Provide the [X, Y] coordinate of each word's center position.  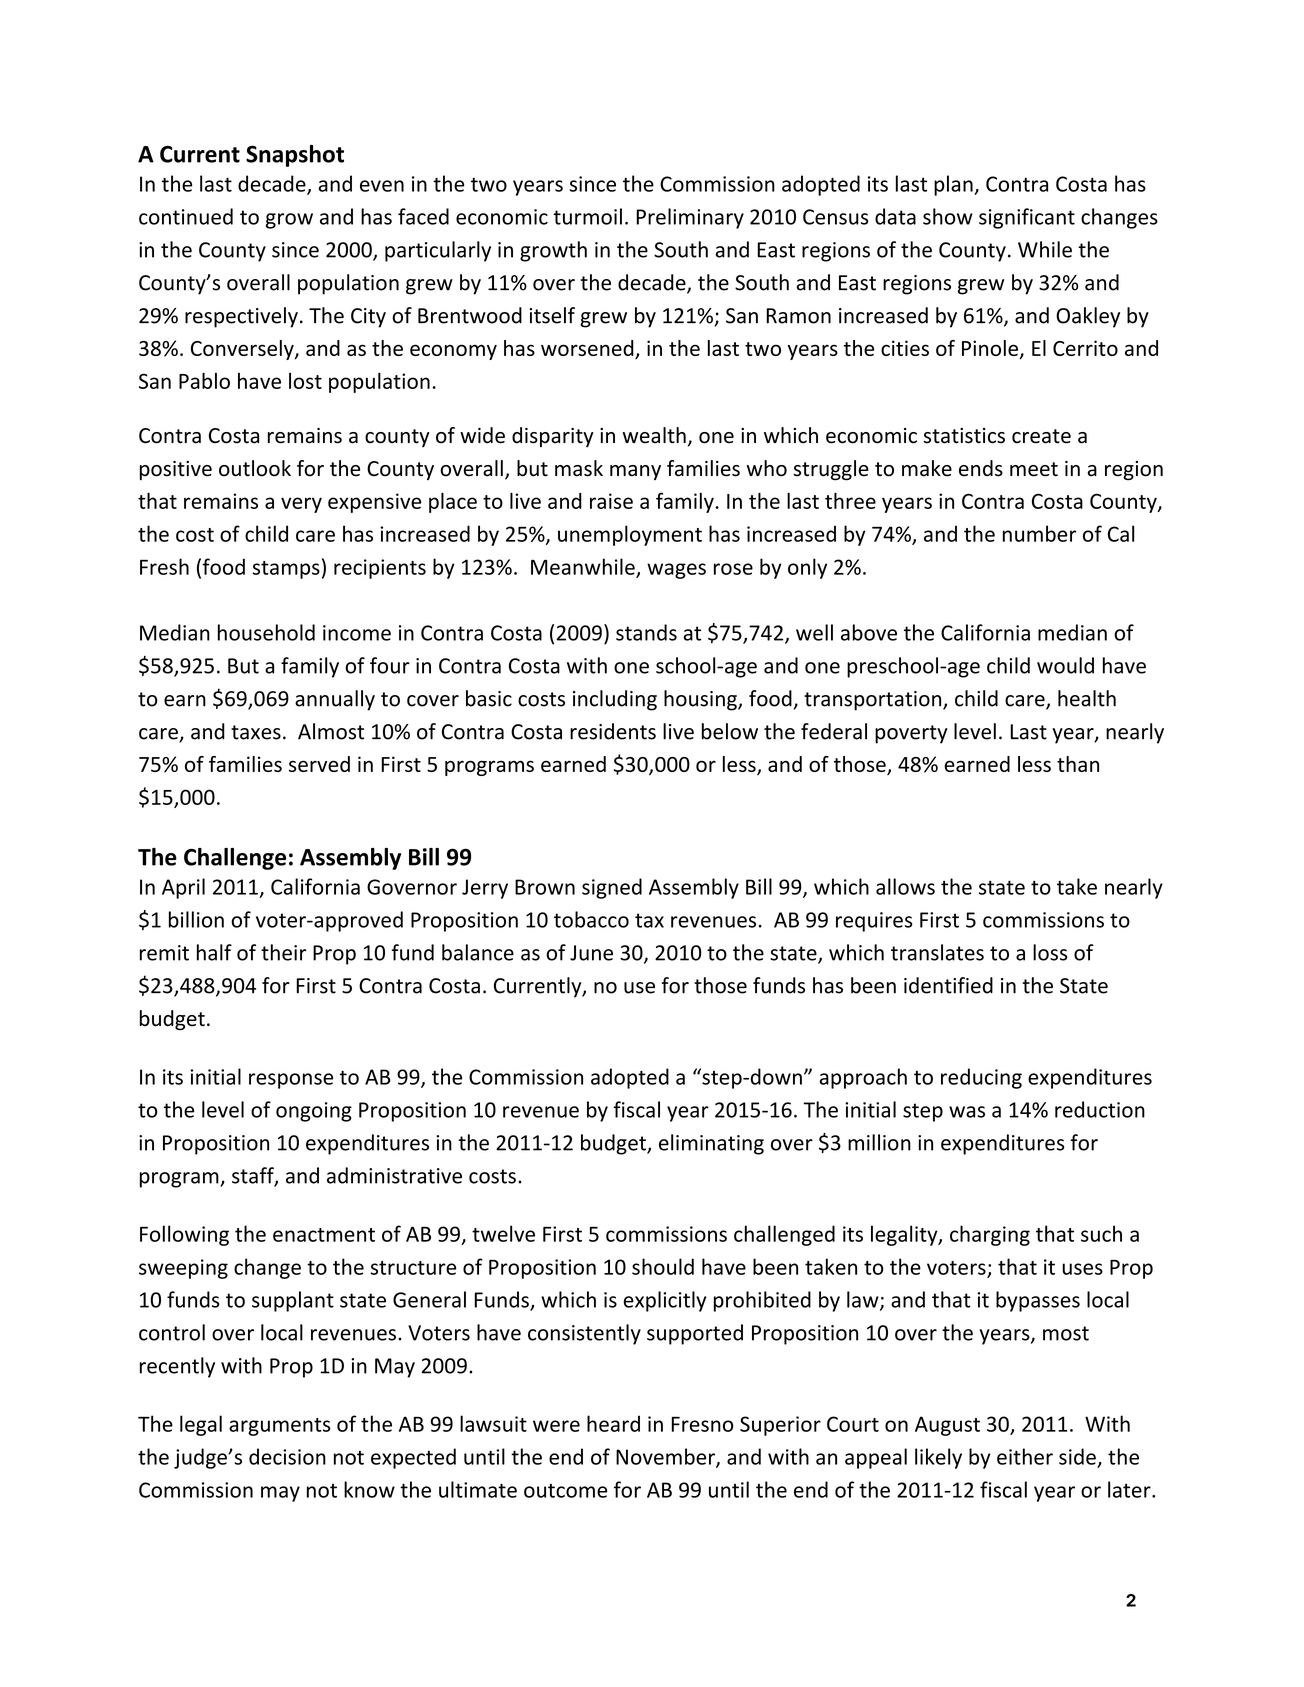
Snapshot [295, 156]
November [666, 1457]
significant [1027, 218]
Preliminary [690, 218]
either [1025, 1456]
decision [287, 1456]
